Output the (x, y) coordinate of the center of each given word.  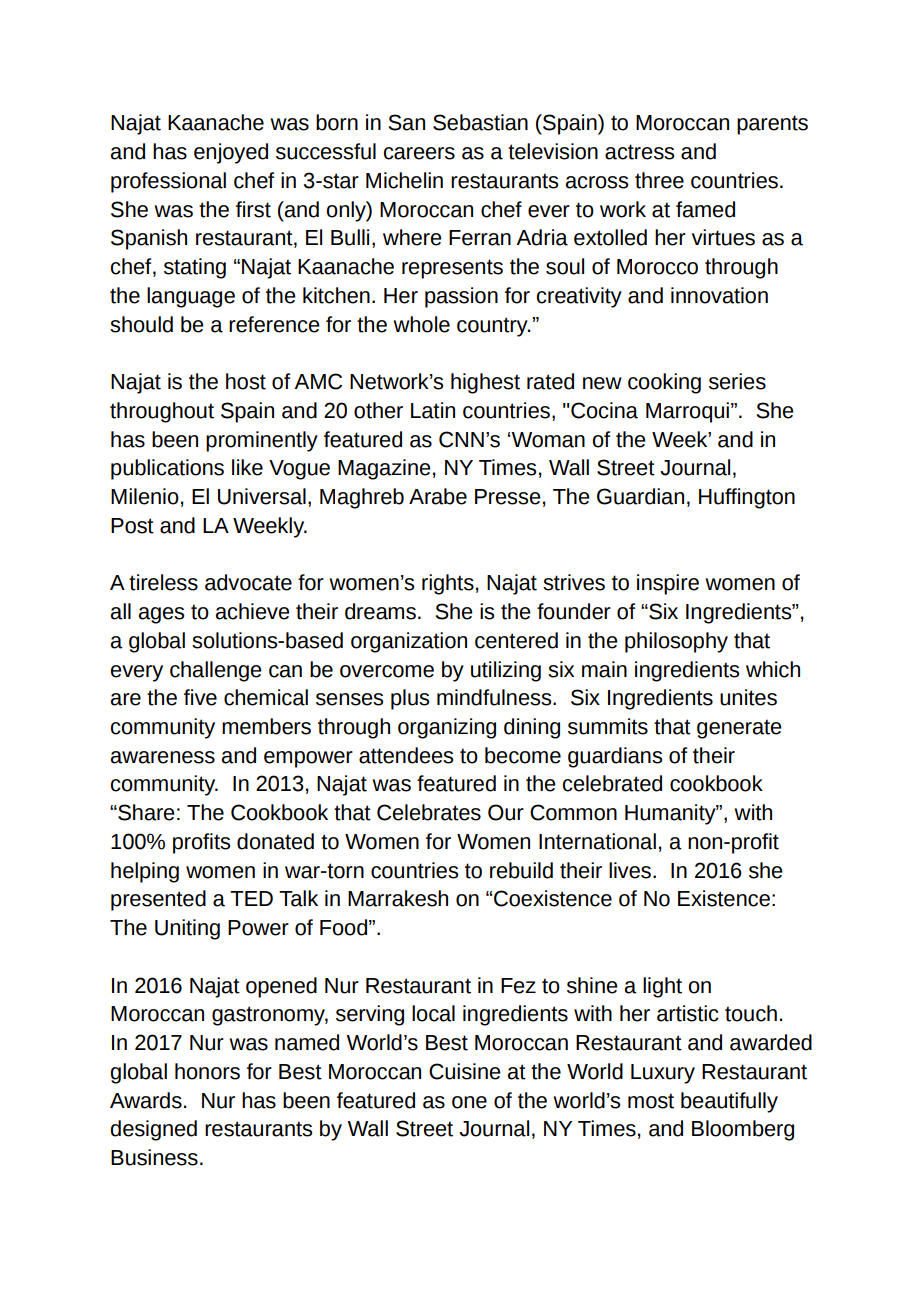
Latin (433, 410)
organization (409, 642)
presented (158, 900)
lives (630, 870)
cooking (664, 383)
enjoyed (231, 153)
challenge (216, 671)
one (469, 1102)
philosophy (676, 642)
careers (419, 153)
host (246, 381)
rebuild (521, 870)
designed (153, 1130)
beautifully (729, 1102)
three (659, 180)
